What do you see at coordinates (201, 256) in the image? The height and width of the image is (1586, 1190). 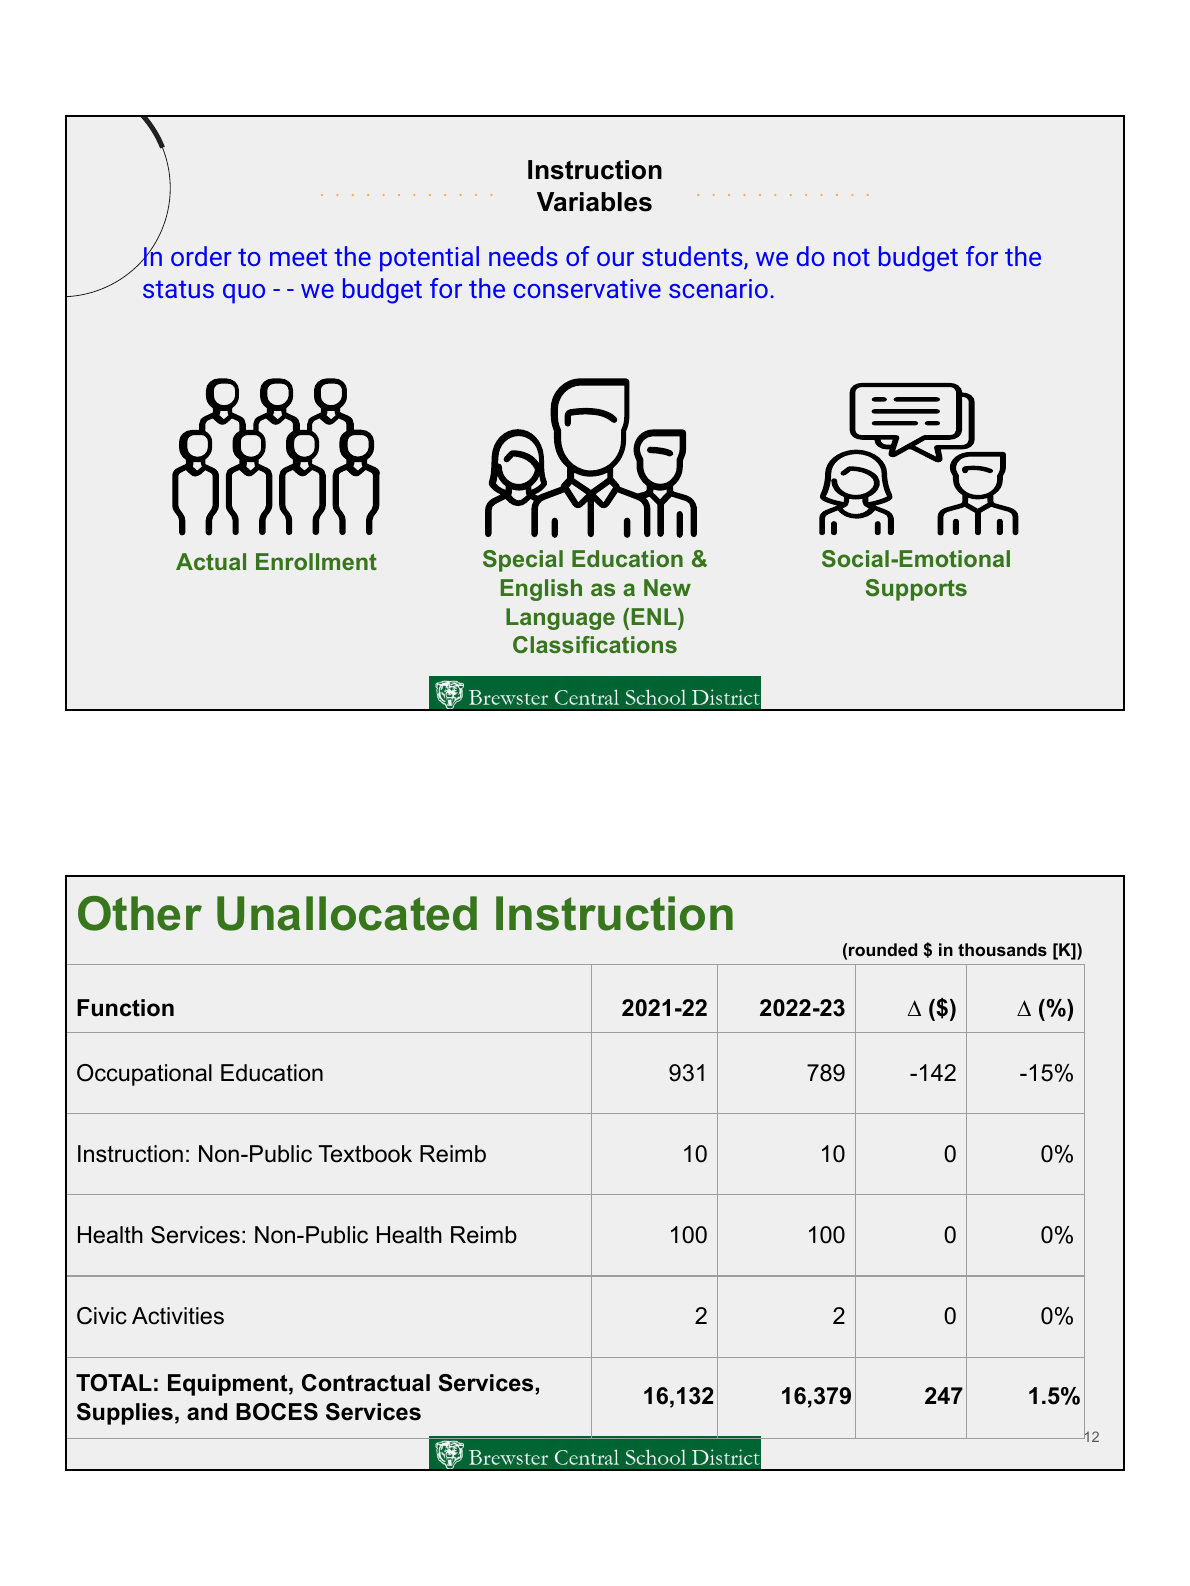 I see `order` at bounding box center [201, 256].
